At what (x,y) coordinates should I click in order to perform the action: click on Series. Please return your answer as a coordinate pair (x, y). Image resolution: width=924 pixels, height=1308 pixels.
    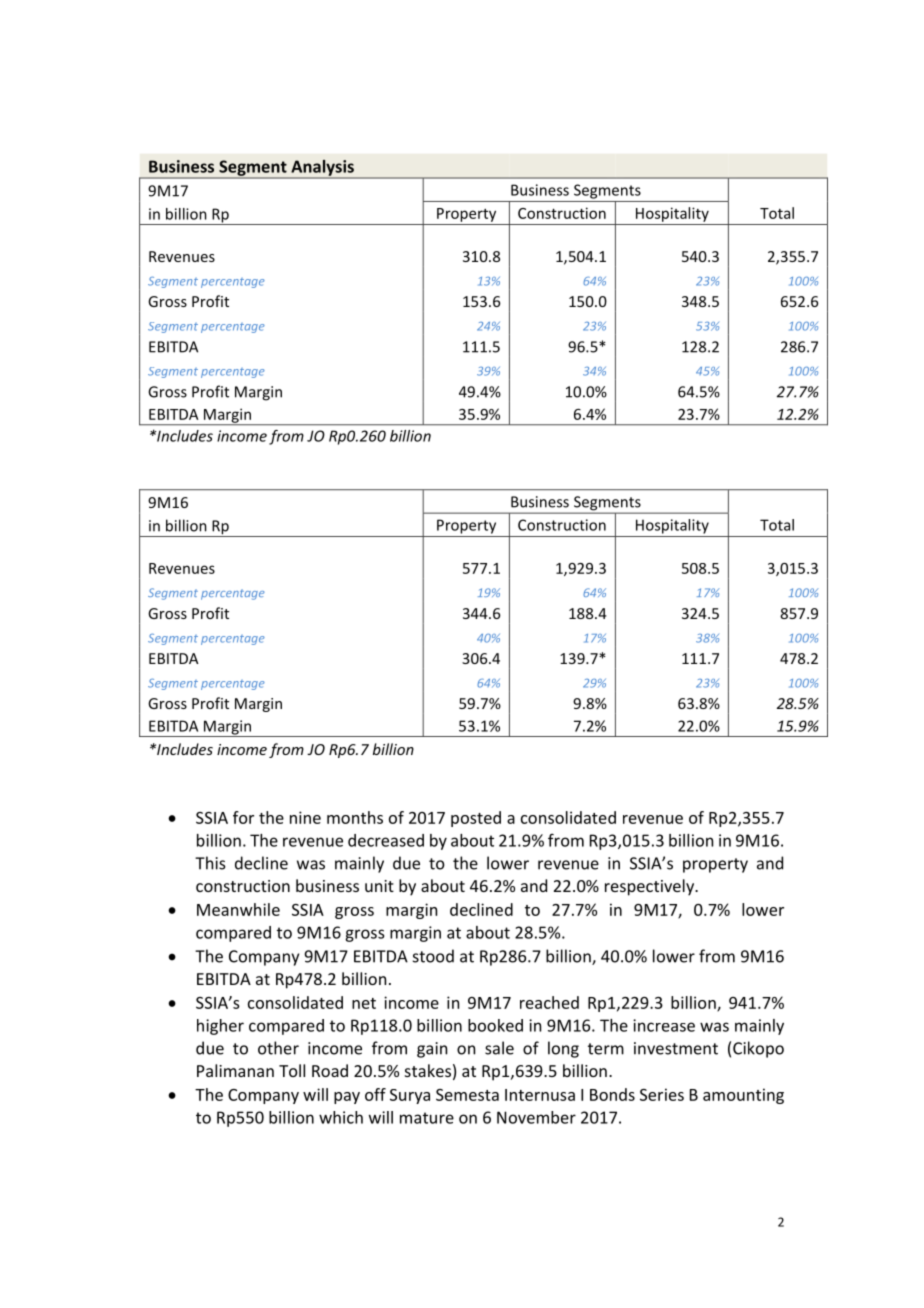
    Looking at the image, I should click on (662, 1094).
